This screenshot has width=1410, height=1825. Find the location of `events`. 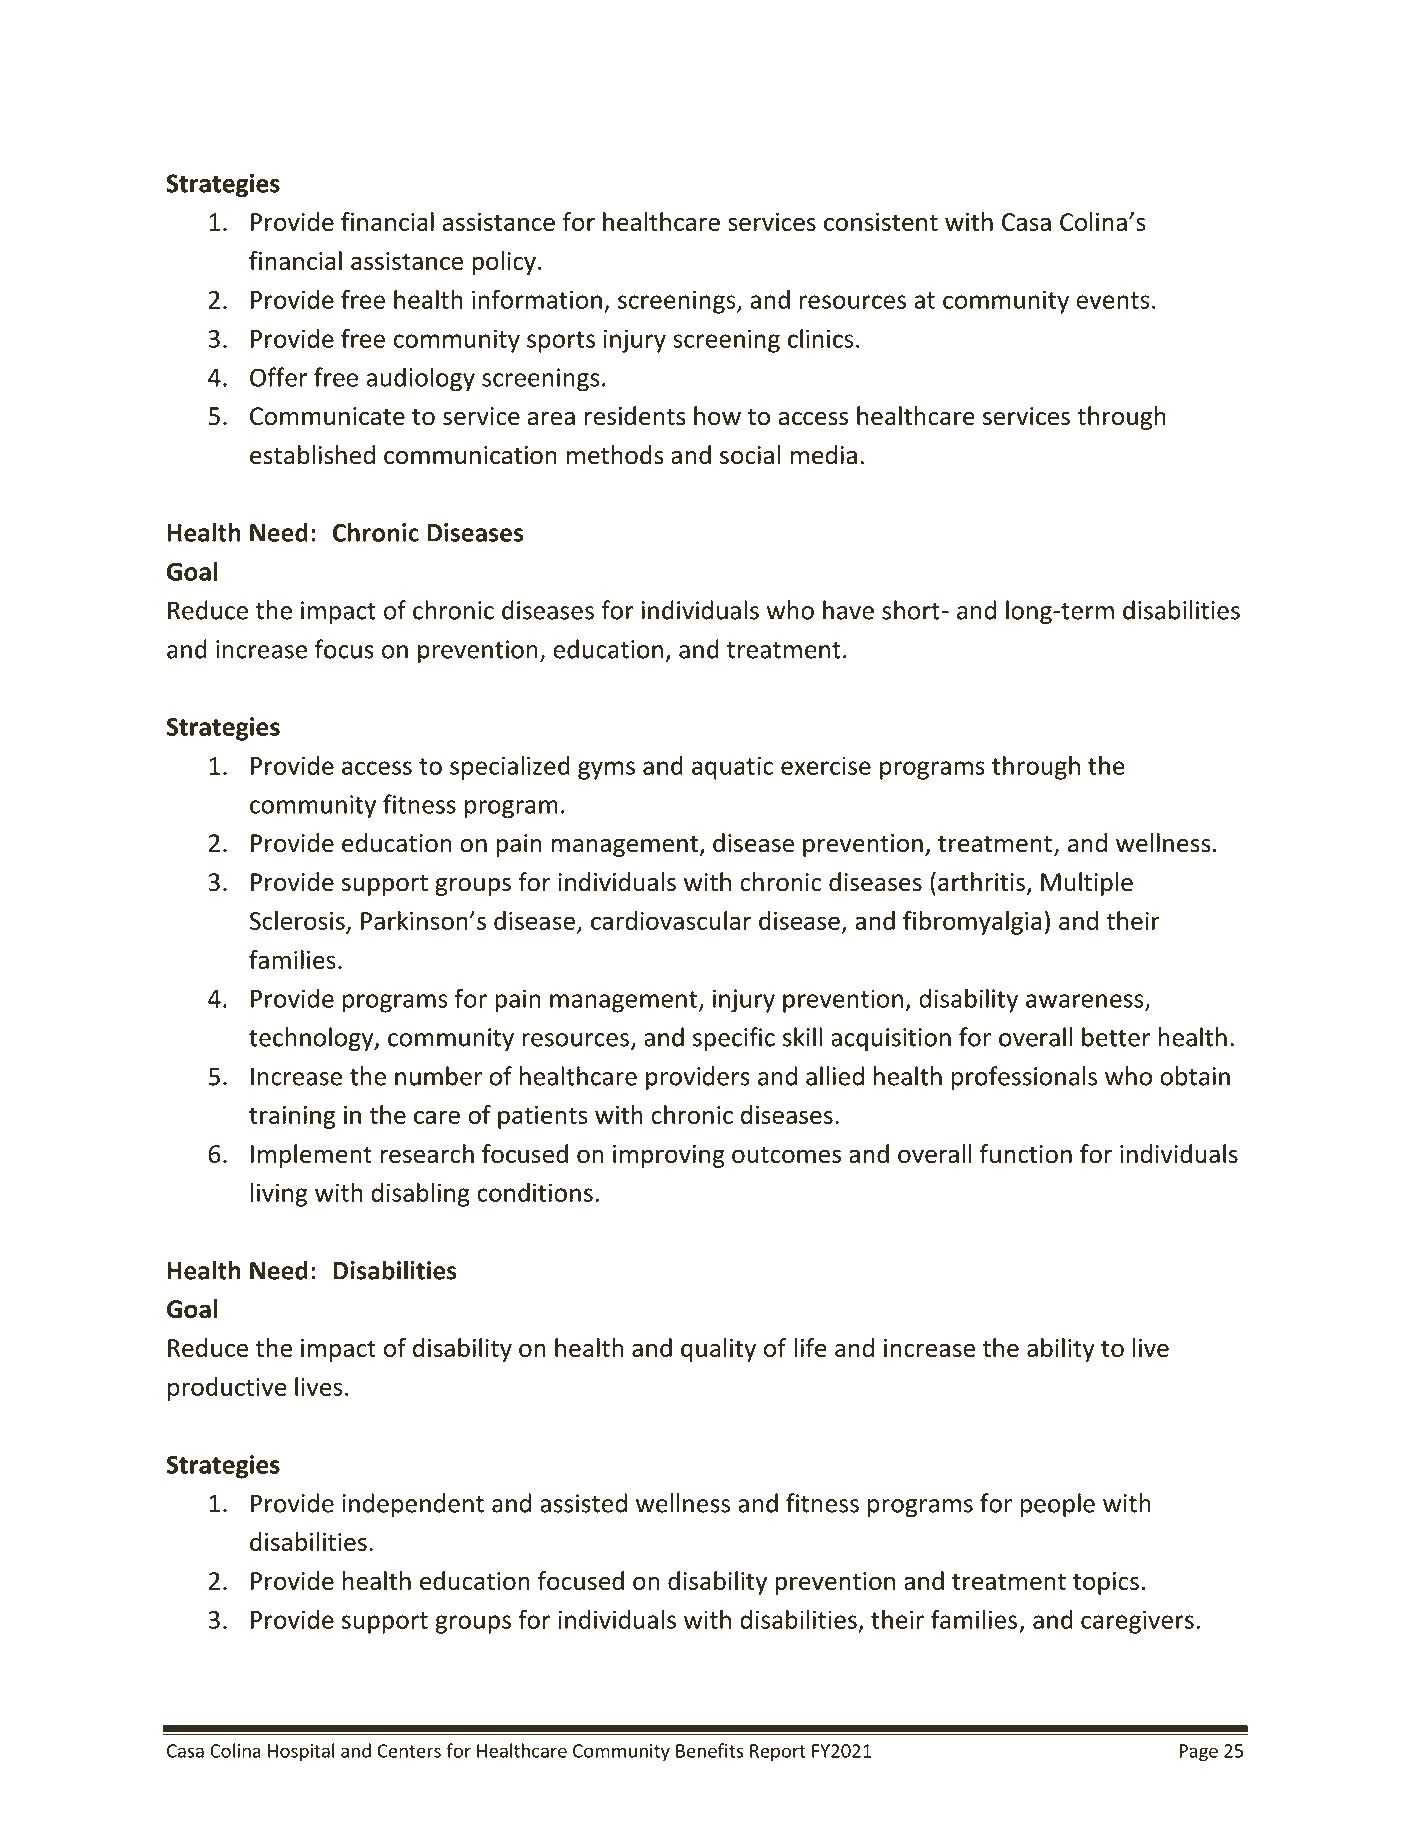

events is located at coordinates (1113, 300).
